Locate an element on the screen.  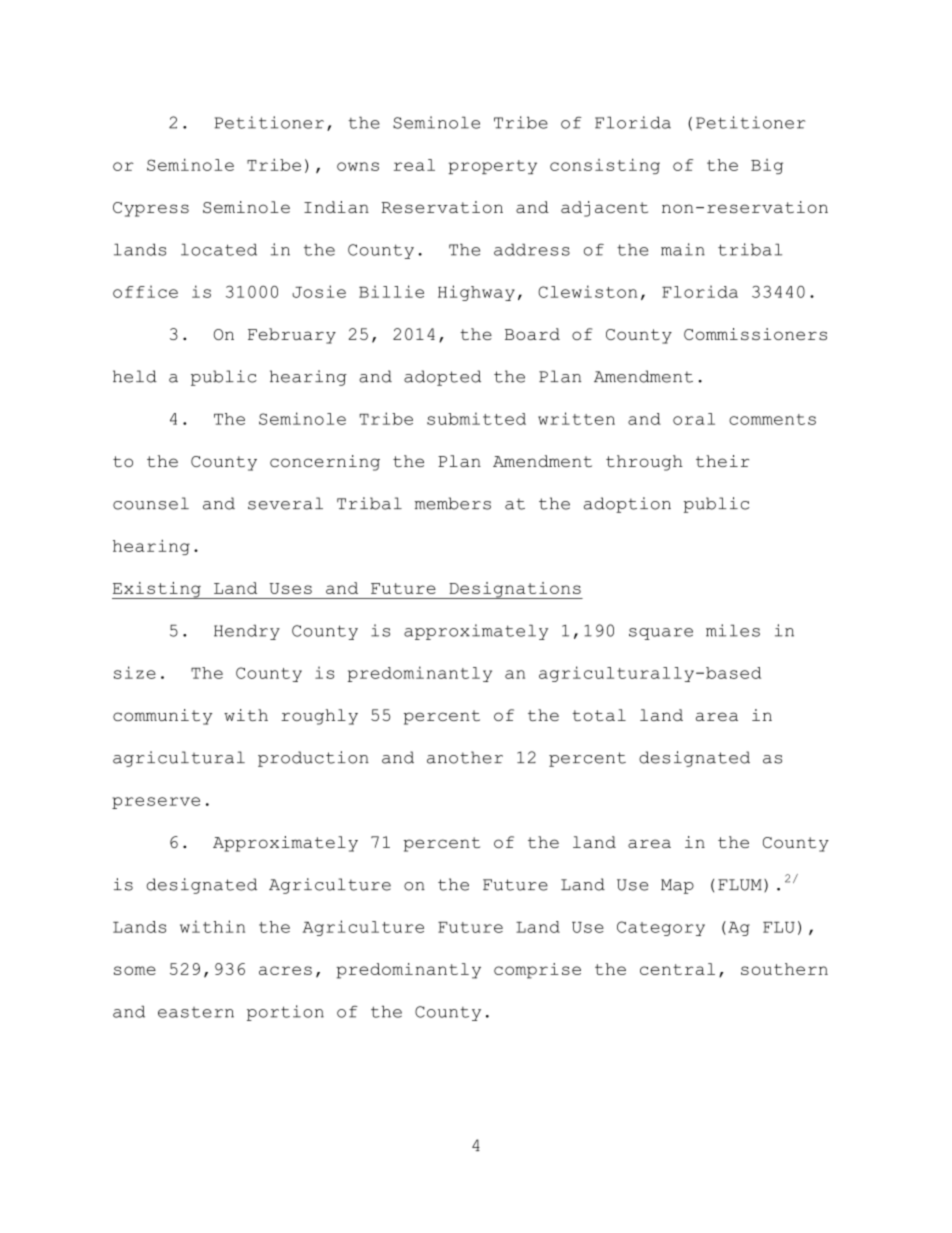
Cypress is located at coordinates (151, 209).
